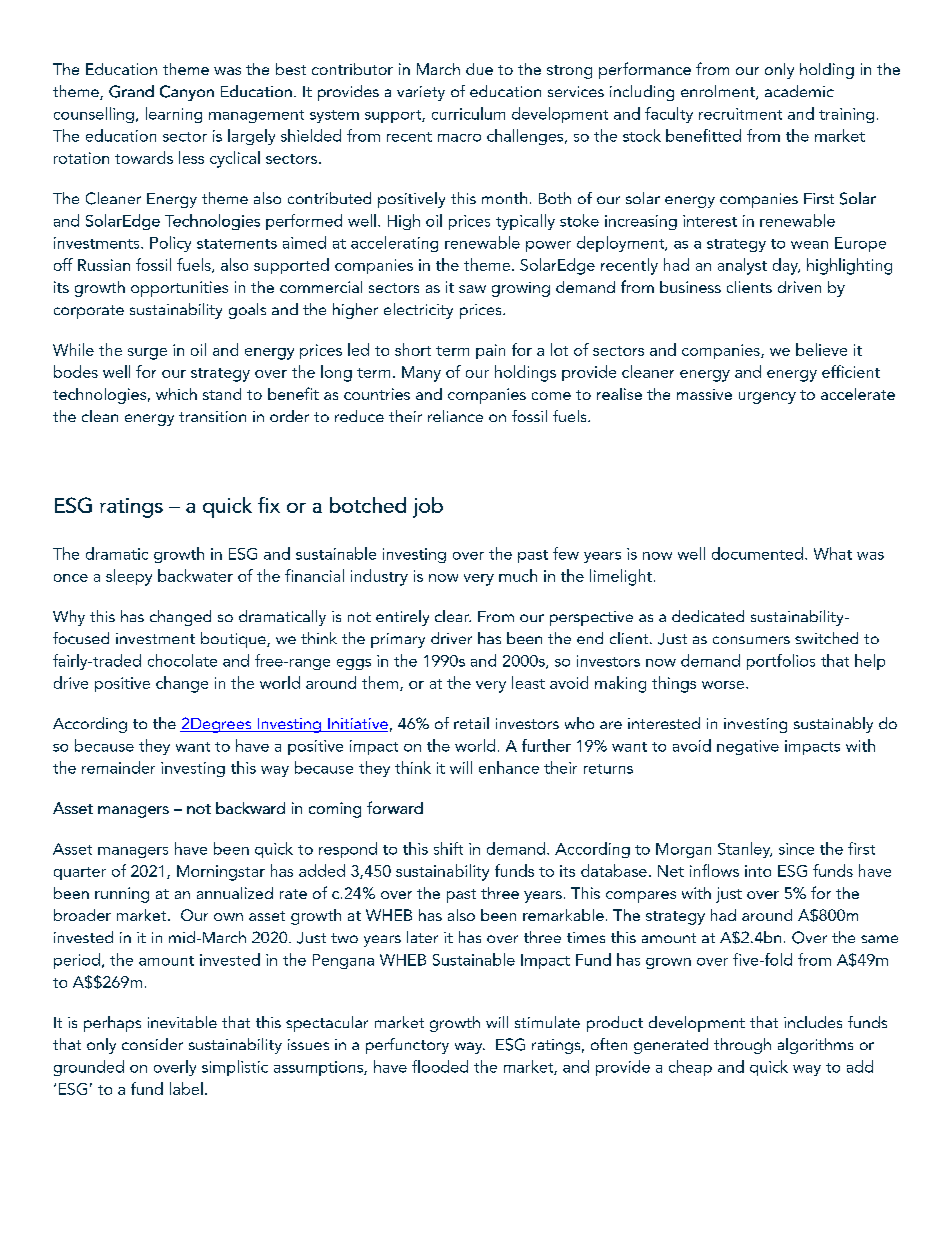 This image has height=1233, width=952. Describe the element at coordinates (448, 848) in the image. I see `shift` at that location.
